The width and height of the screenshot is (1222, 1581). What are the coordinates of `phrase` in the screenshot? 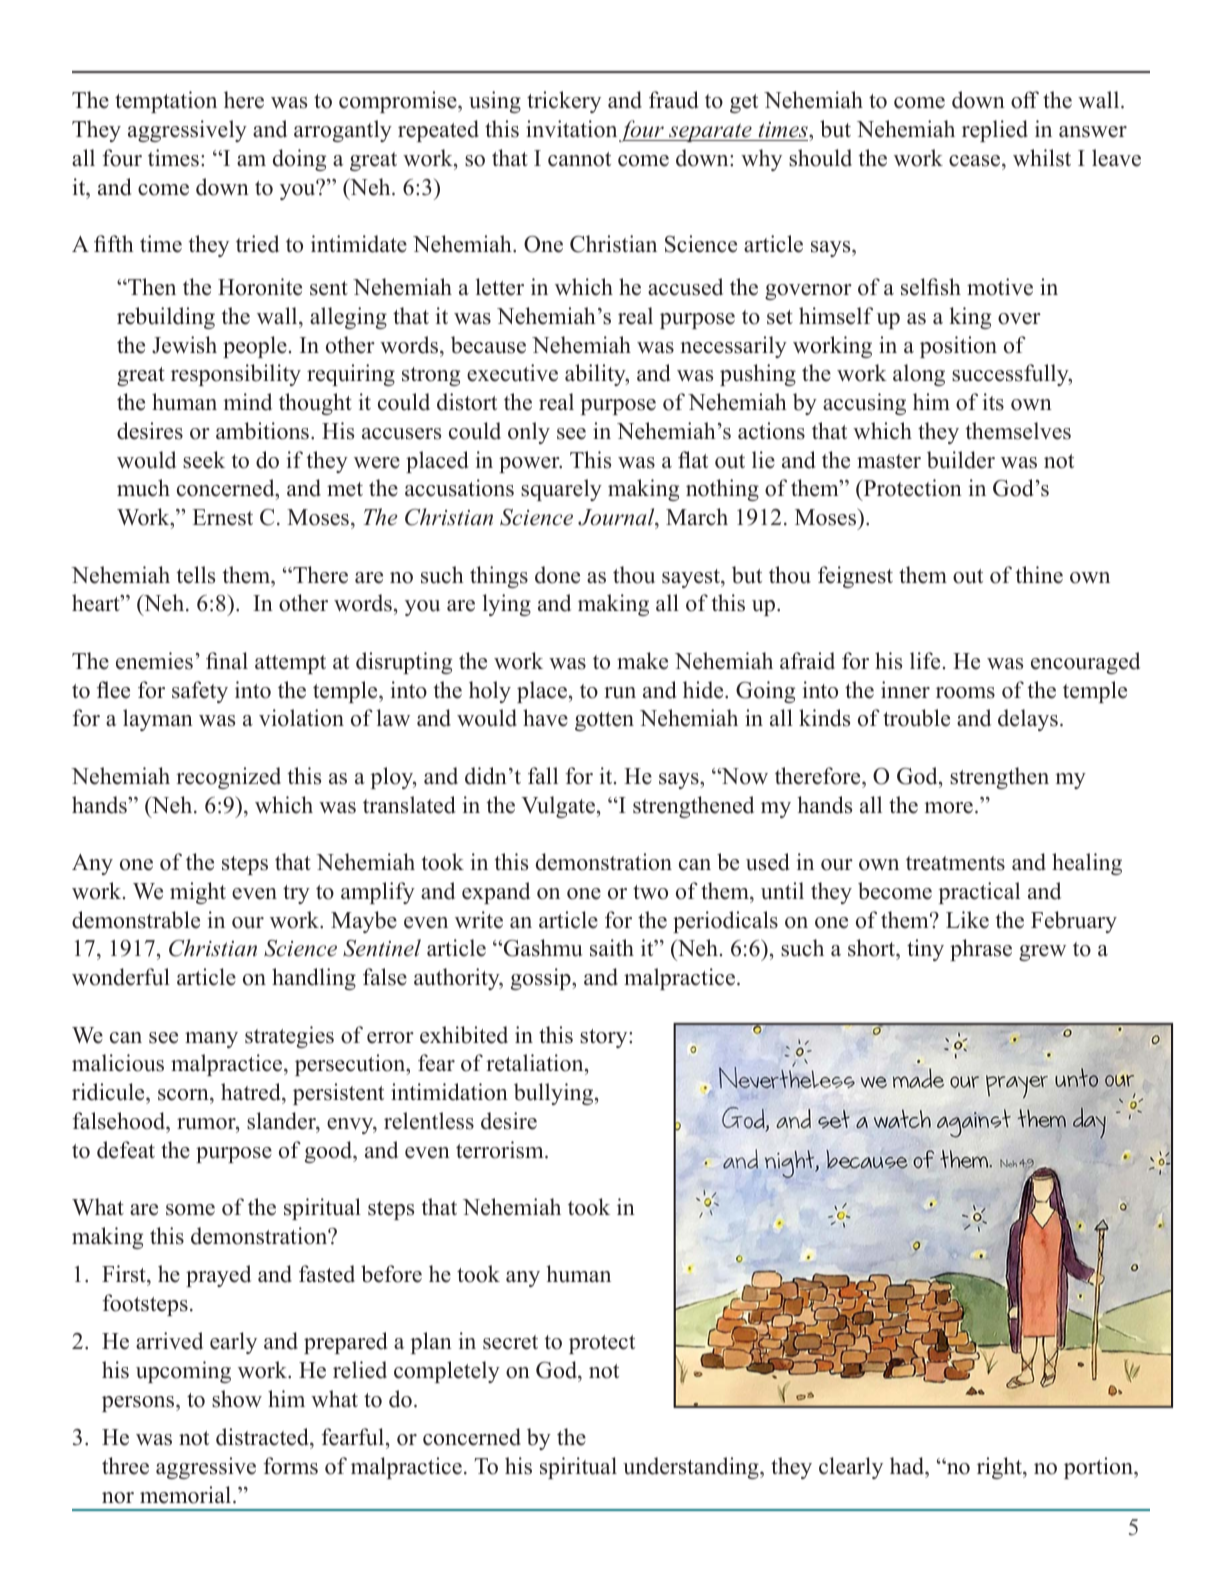 It's located at (981, 950).
